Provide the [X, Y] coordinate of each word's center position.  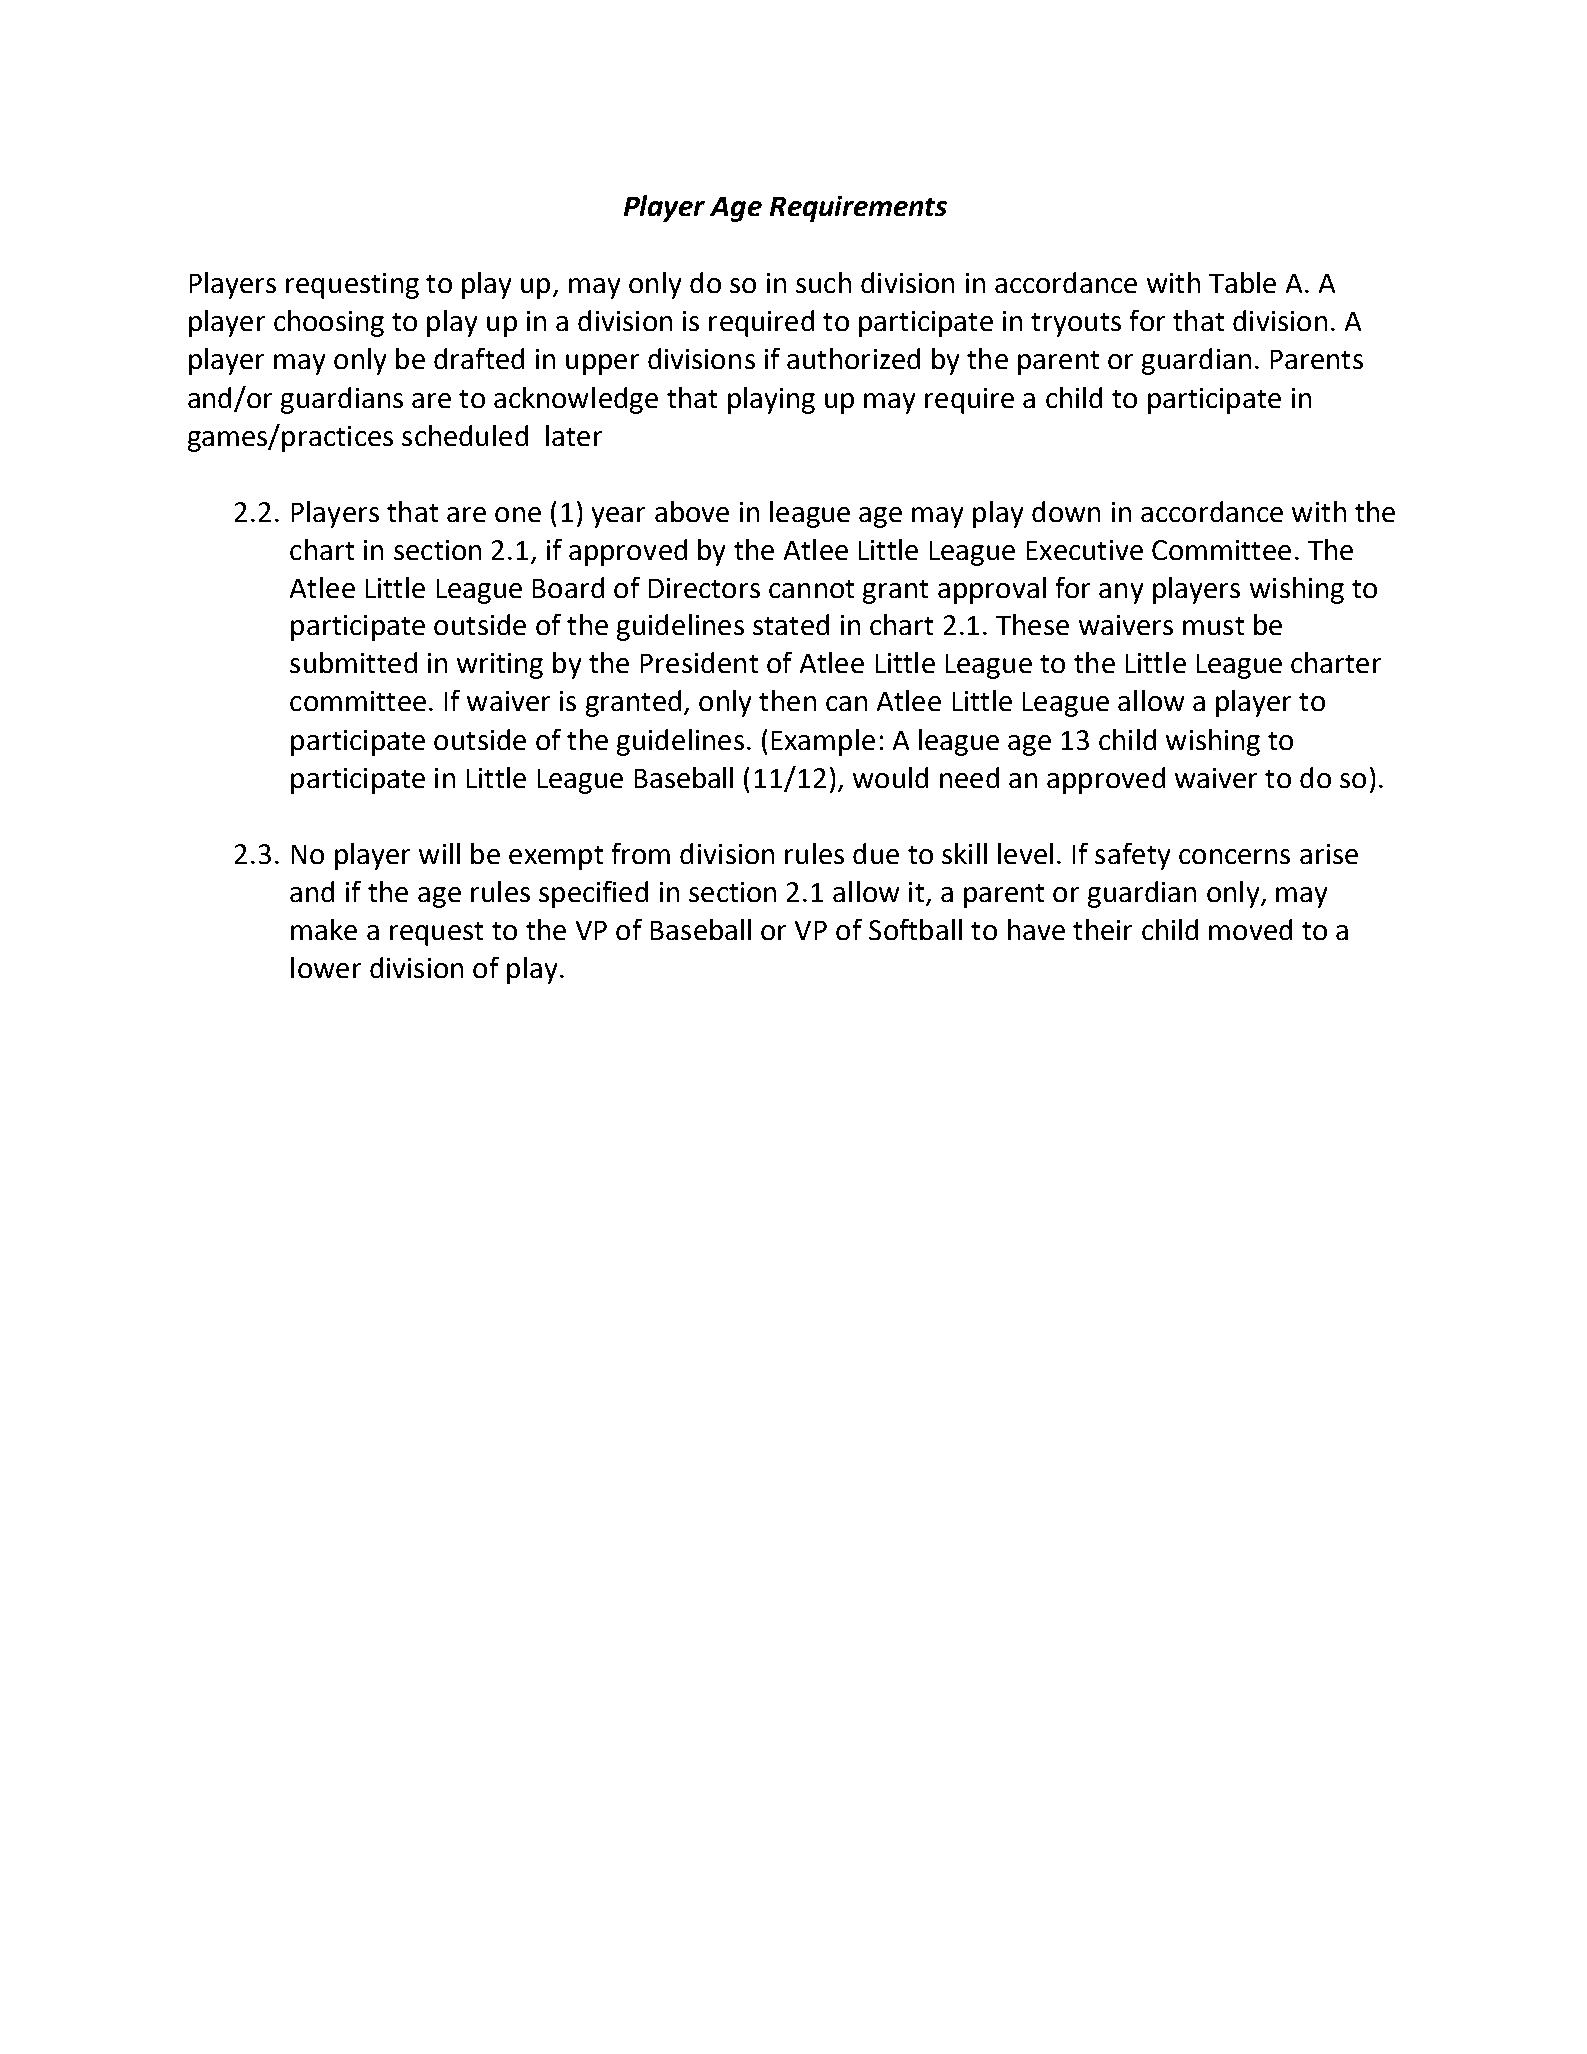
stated [791, 624]
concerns [1234, 856]
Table [1242, 282]
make [324, 929]
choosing [329, 323]
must [1213, 626]
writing [500, 666]
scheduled [465, 435]
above [692, 511]
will [439, 853]
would [890, 777]
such [823, 282]
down [1066, 511]
